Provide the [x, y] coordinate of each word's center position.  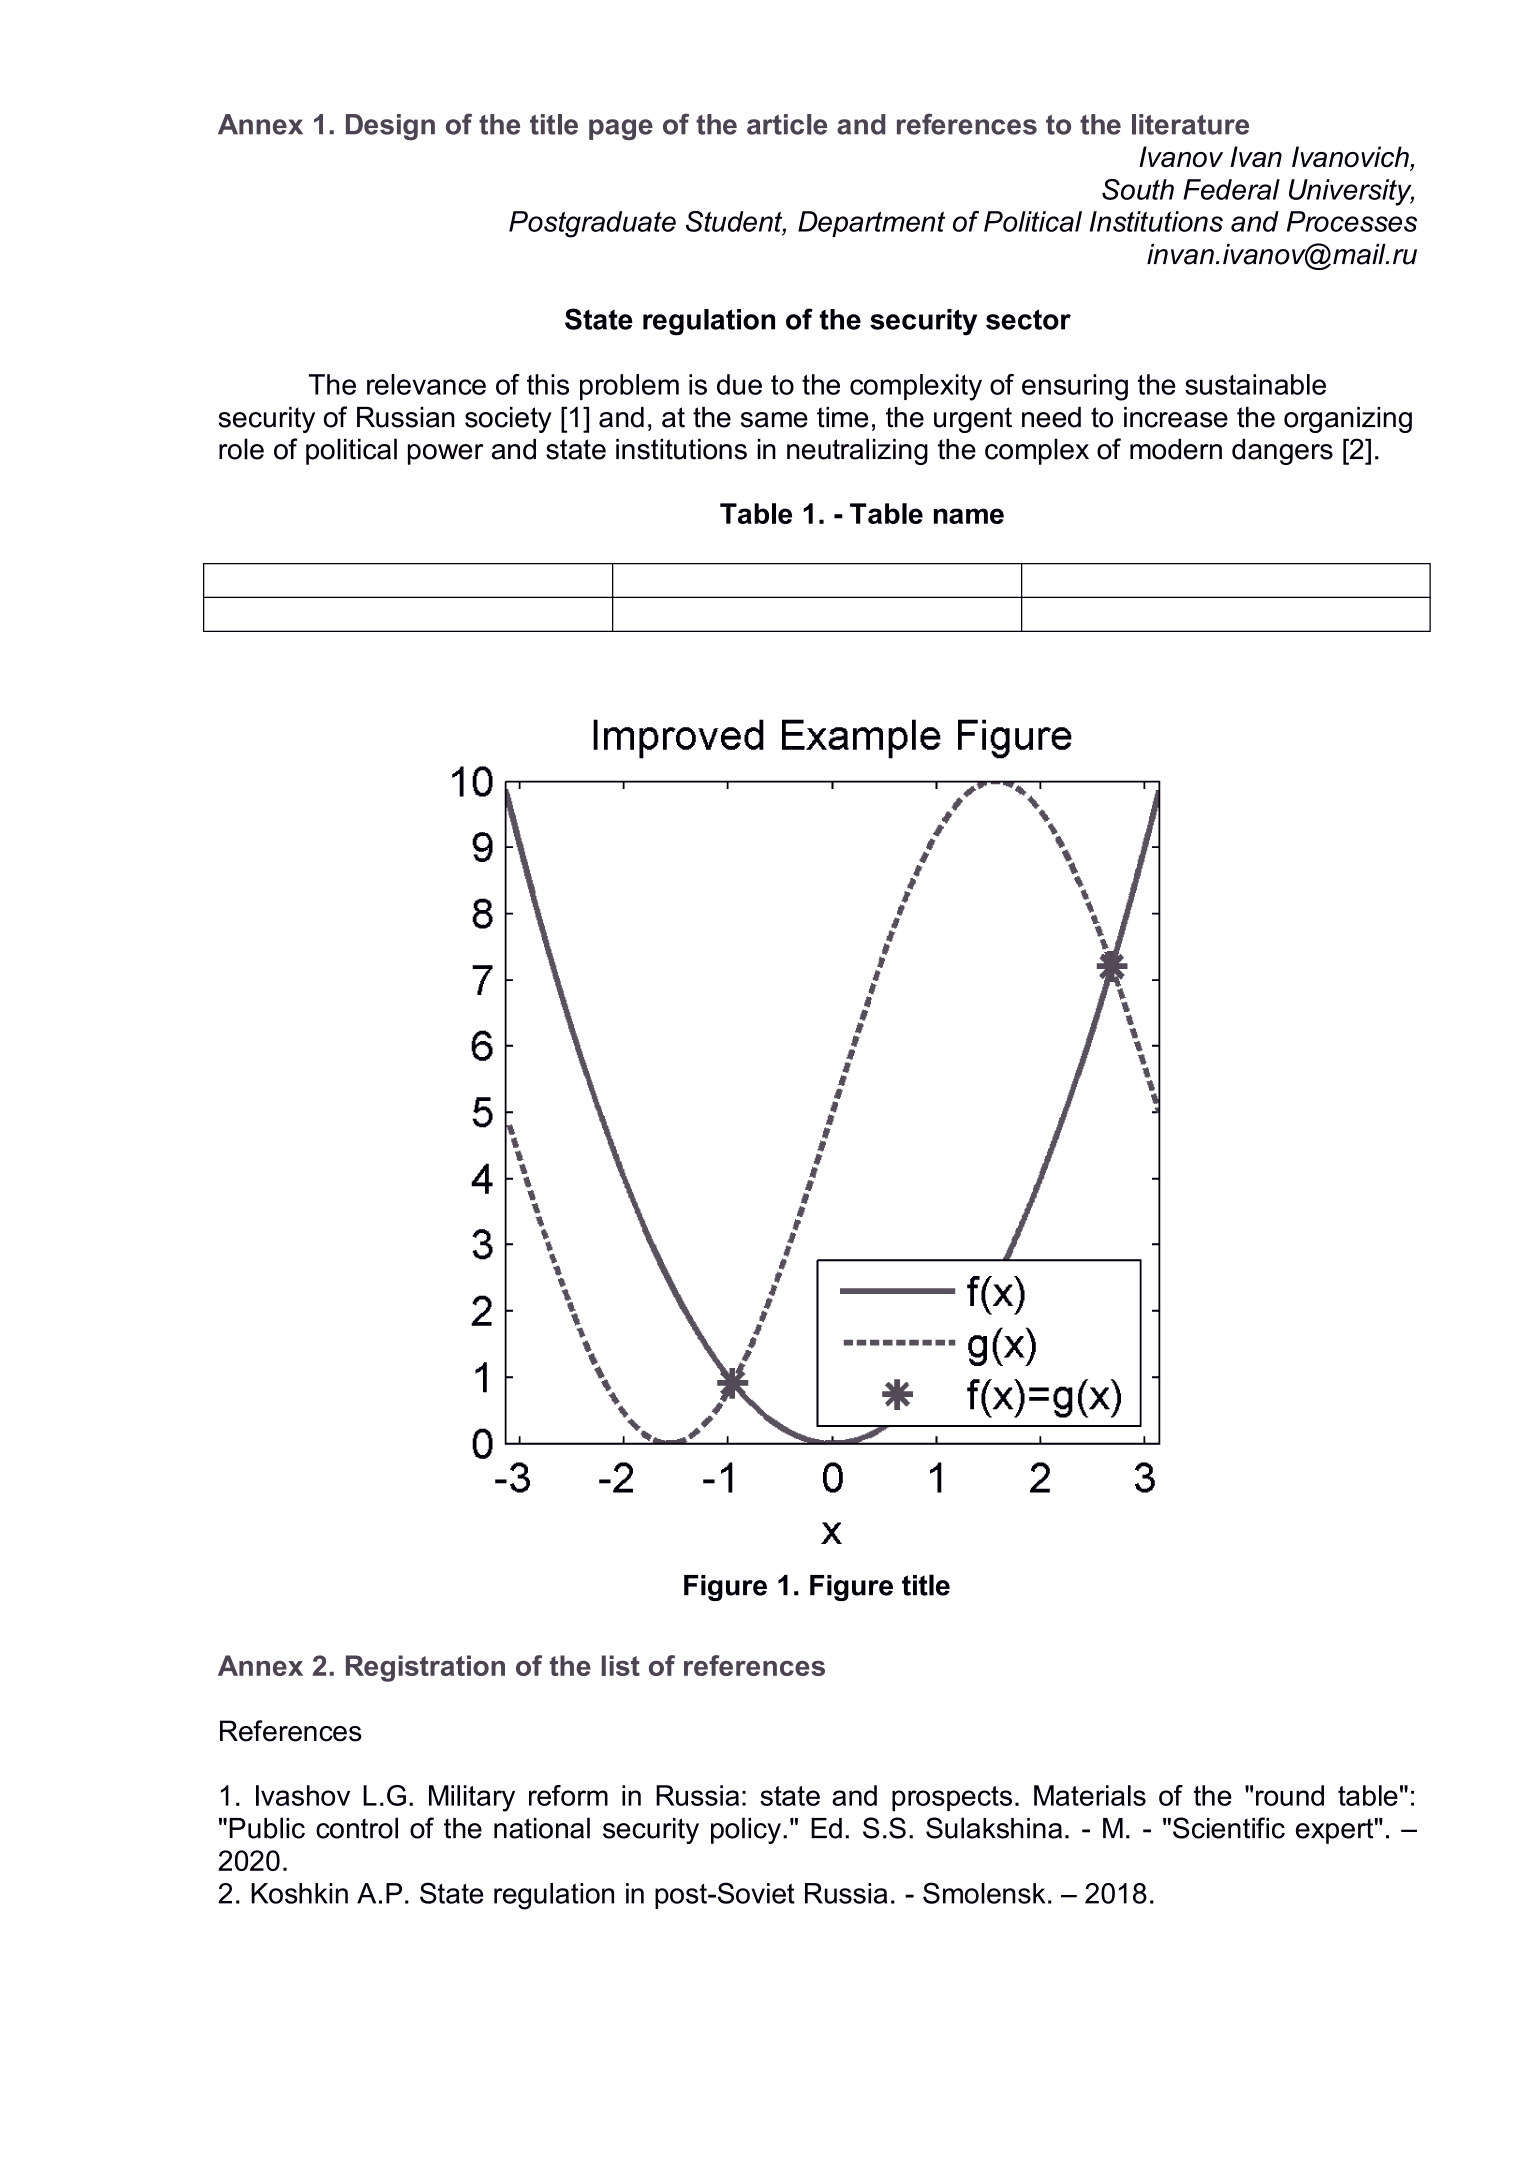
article [787, 124]
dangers [1282, 452]
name [969, 516]
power [446, 454]
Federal [1231, 189]
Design [390, 127]
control [357, 1828]
